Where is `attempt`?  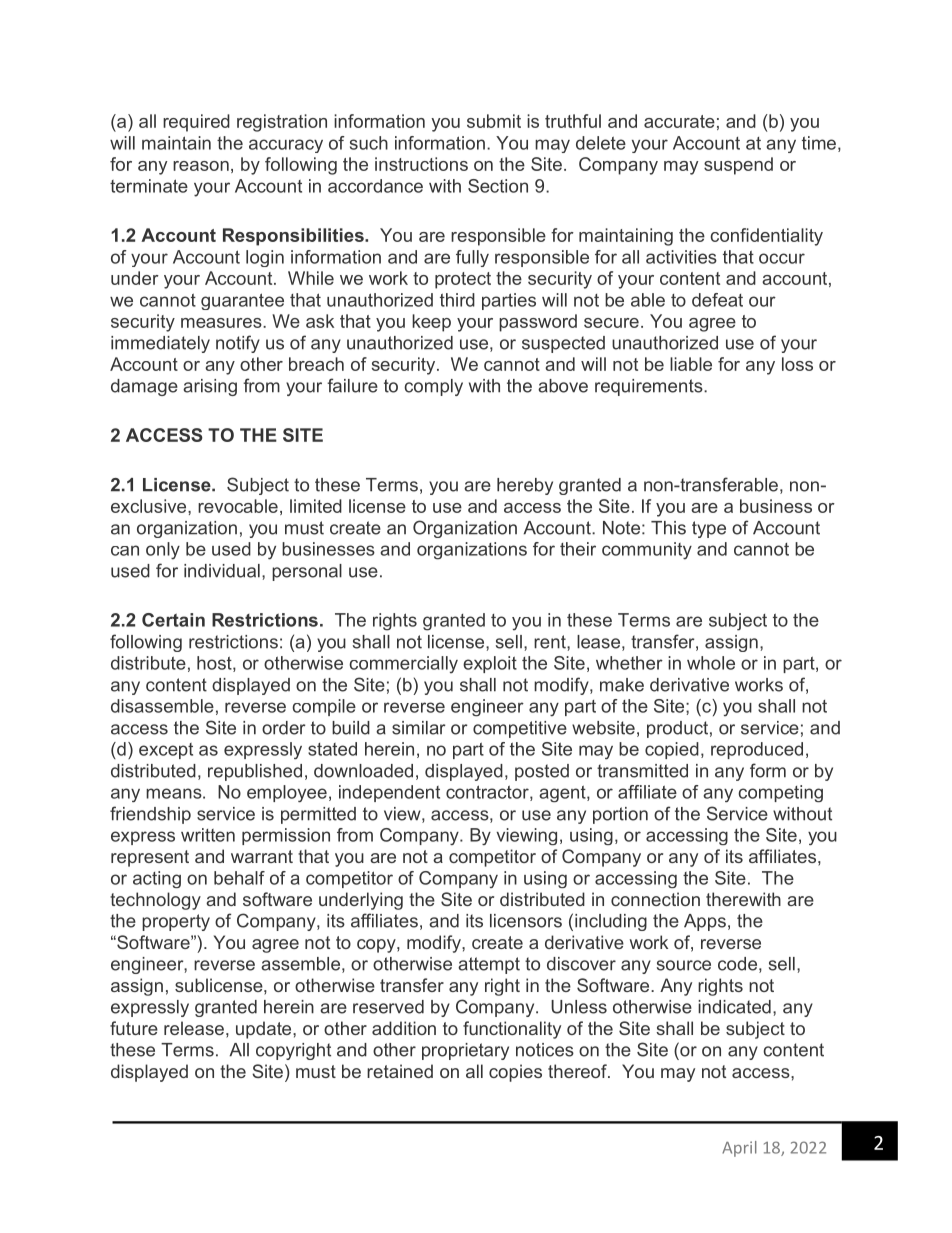 attempt is located at coordinates (489, 965).
